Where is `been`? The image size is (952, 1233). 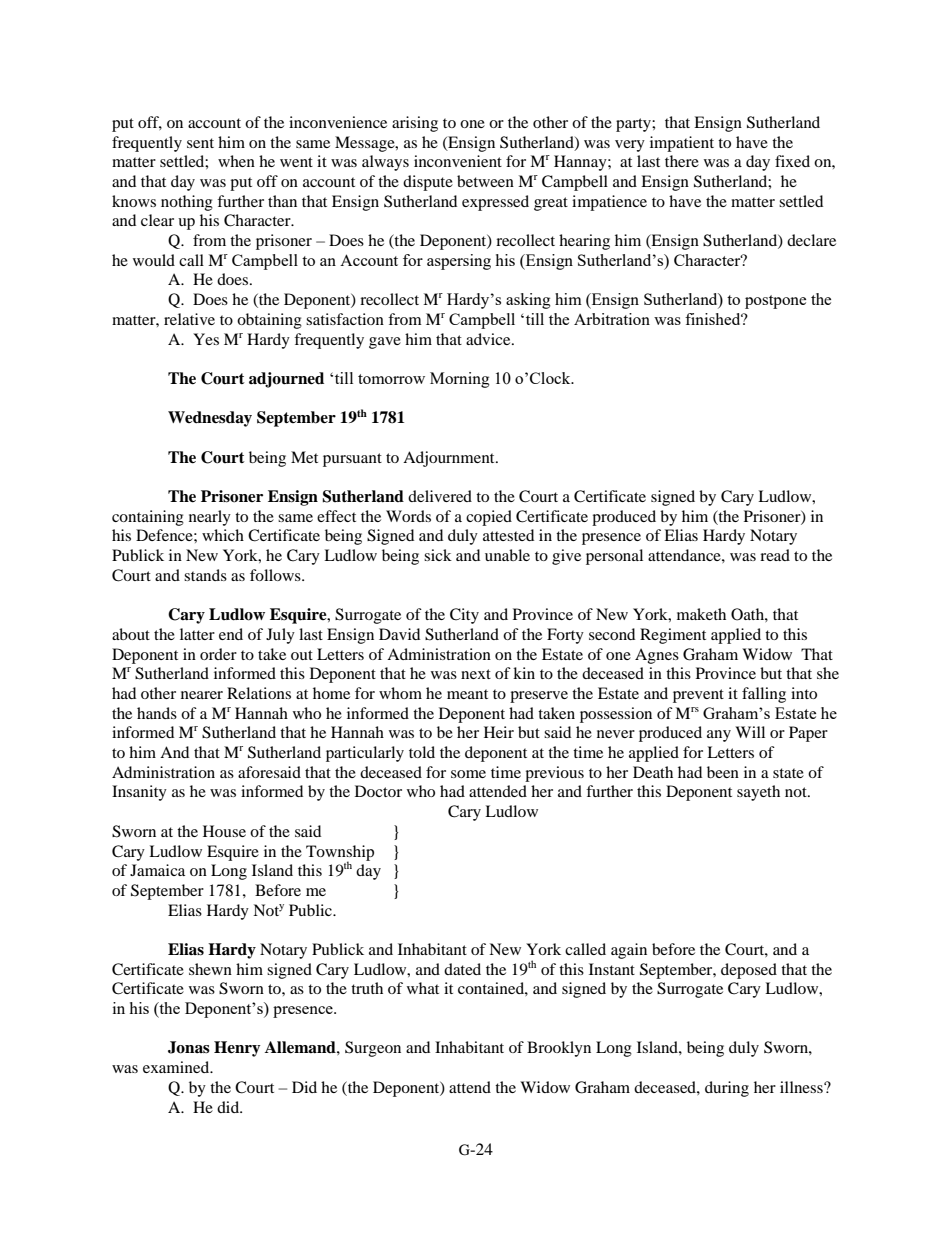 been is located at coordinates (723, 772).
